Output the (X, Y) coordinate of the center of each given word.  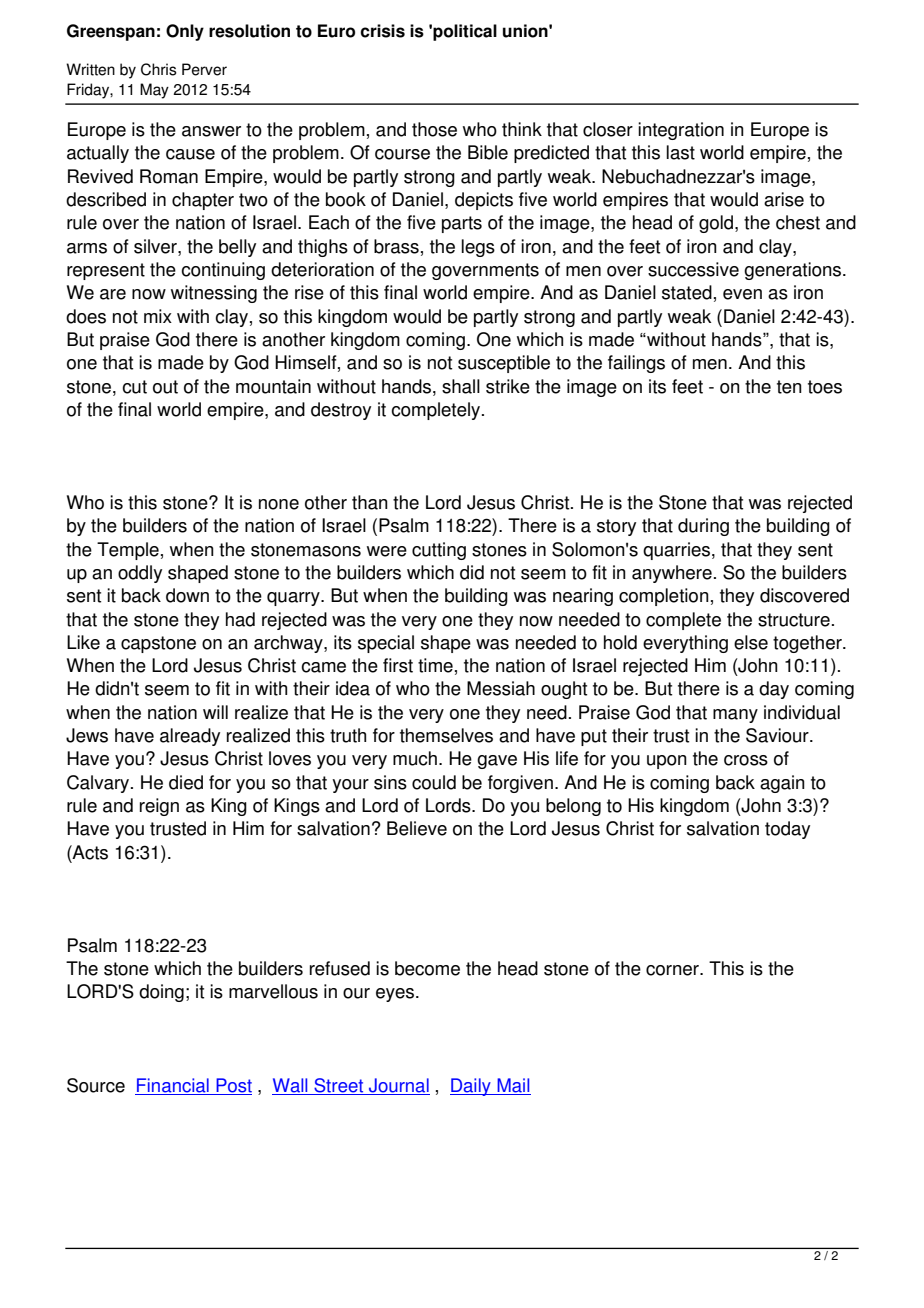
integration (681, 131)
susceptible (504, 364)
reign (159, 807)
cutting (439, 551)
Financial (173, 1086)
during (703, 527)
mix (158, 316)
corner (673, 970)
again (782, 784)
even (742, 294)
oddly (140, 574)
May (154, 91)
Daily (471, 1087)
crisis (382, 31)
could (434, 782)
